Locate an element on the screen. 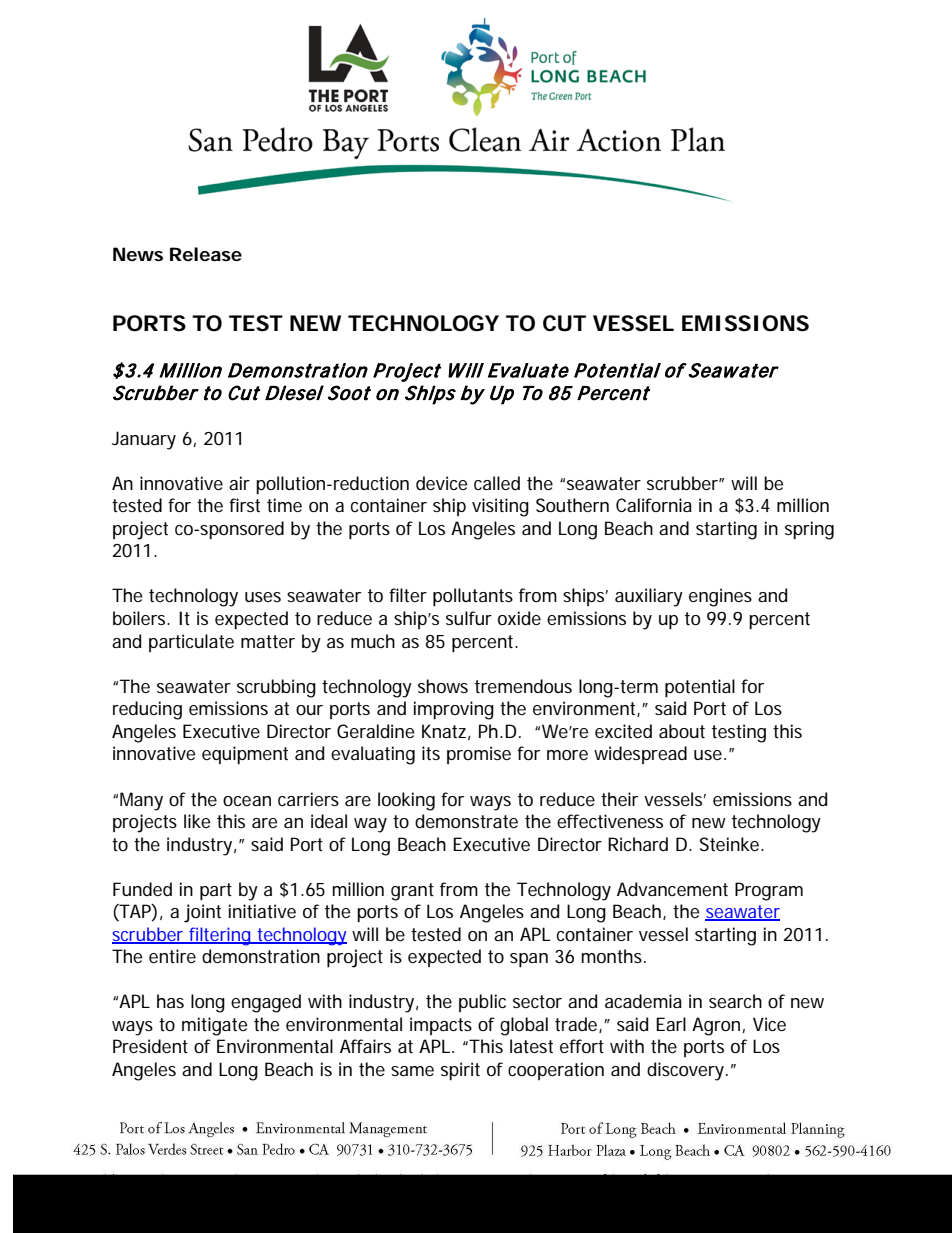 The height and width of the screenshot is (1233, 952). mitigate is located at coordinates (214, 1026).
